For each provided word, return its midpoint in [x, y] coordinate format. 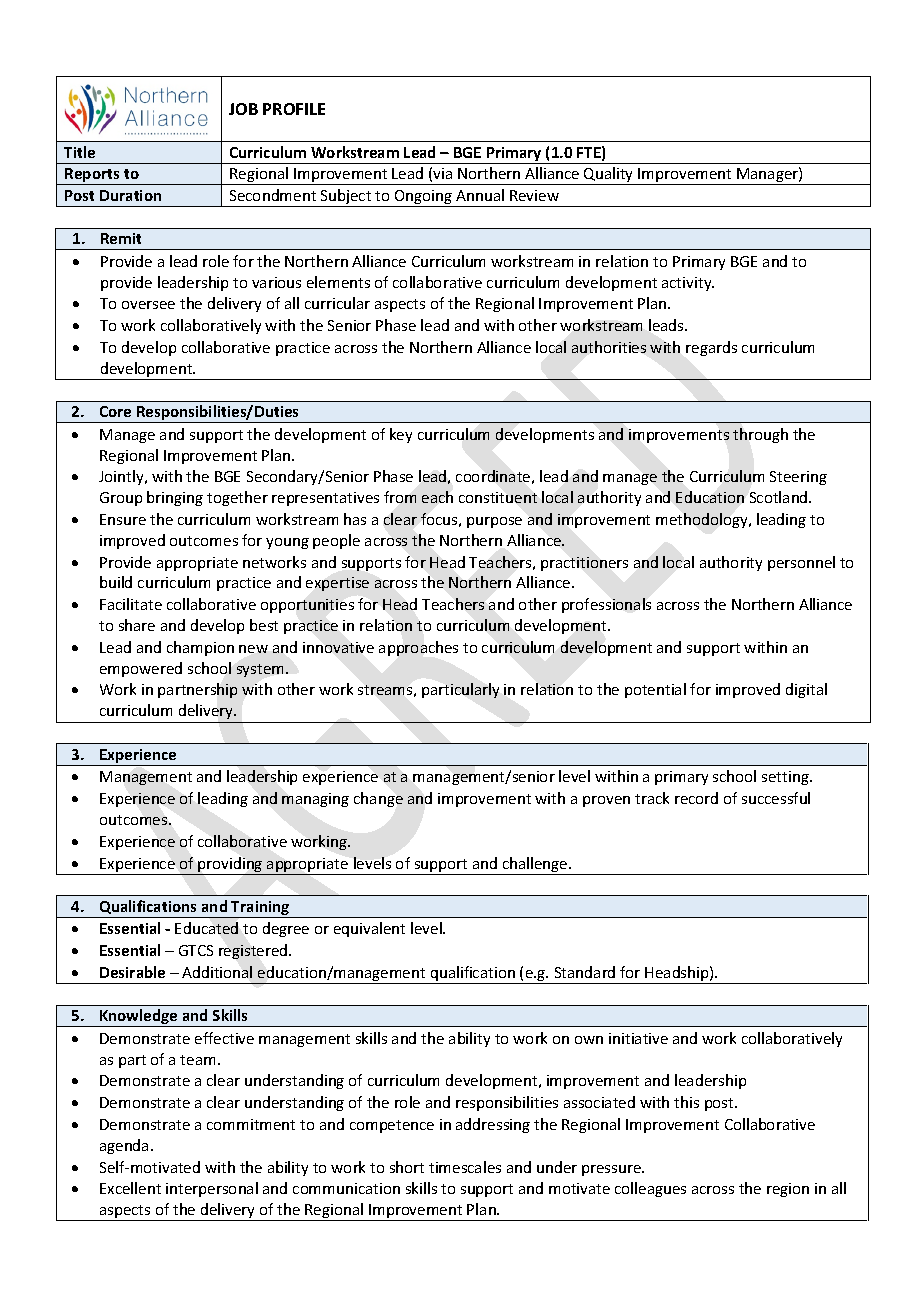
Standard [585, 972]
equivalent [369, 929]
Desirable [132, 972]
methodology [703, 520]
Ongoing [423, 198]
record [696, 798]
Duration [130, 195]
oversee [148, 305]
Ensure [123, 519]
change [378, 799]
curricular [337, 303]
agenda [124, 1146]
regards [711, 348]
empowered [141, 669]
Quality [609, 176]
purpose [494, 522]
